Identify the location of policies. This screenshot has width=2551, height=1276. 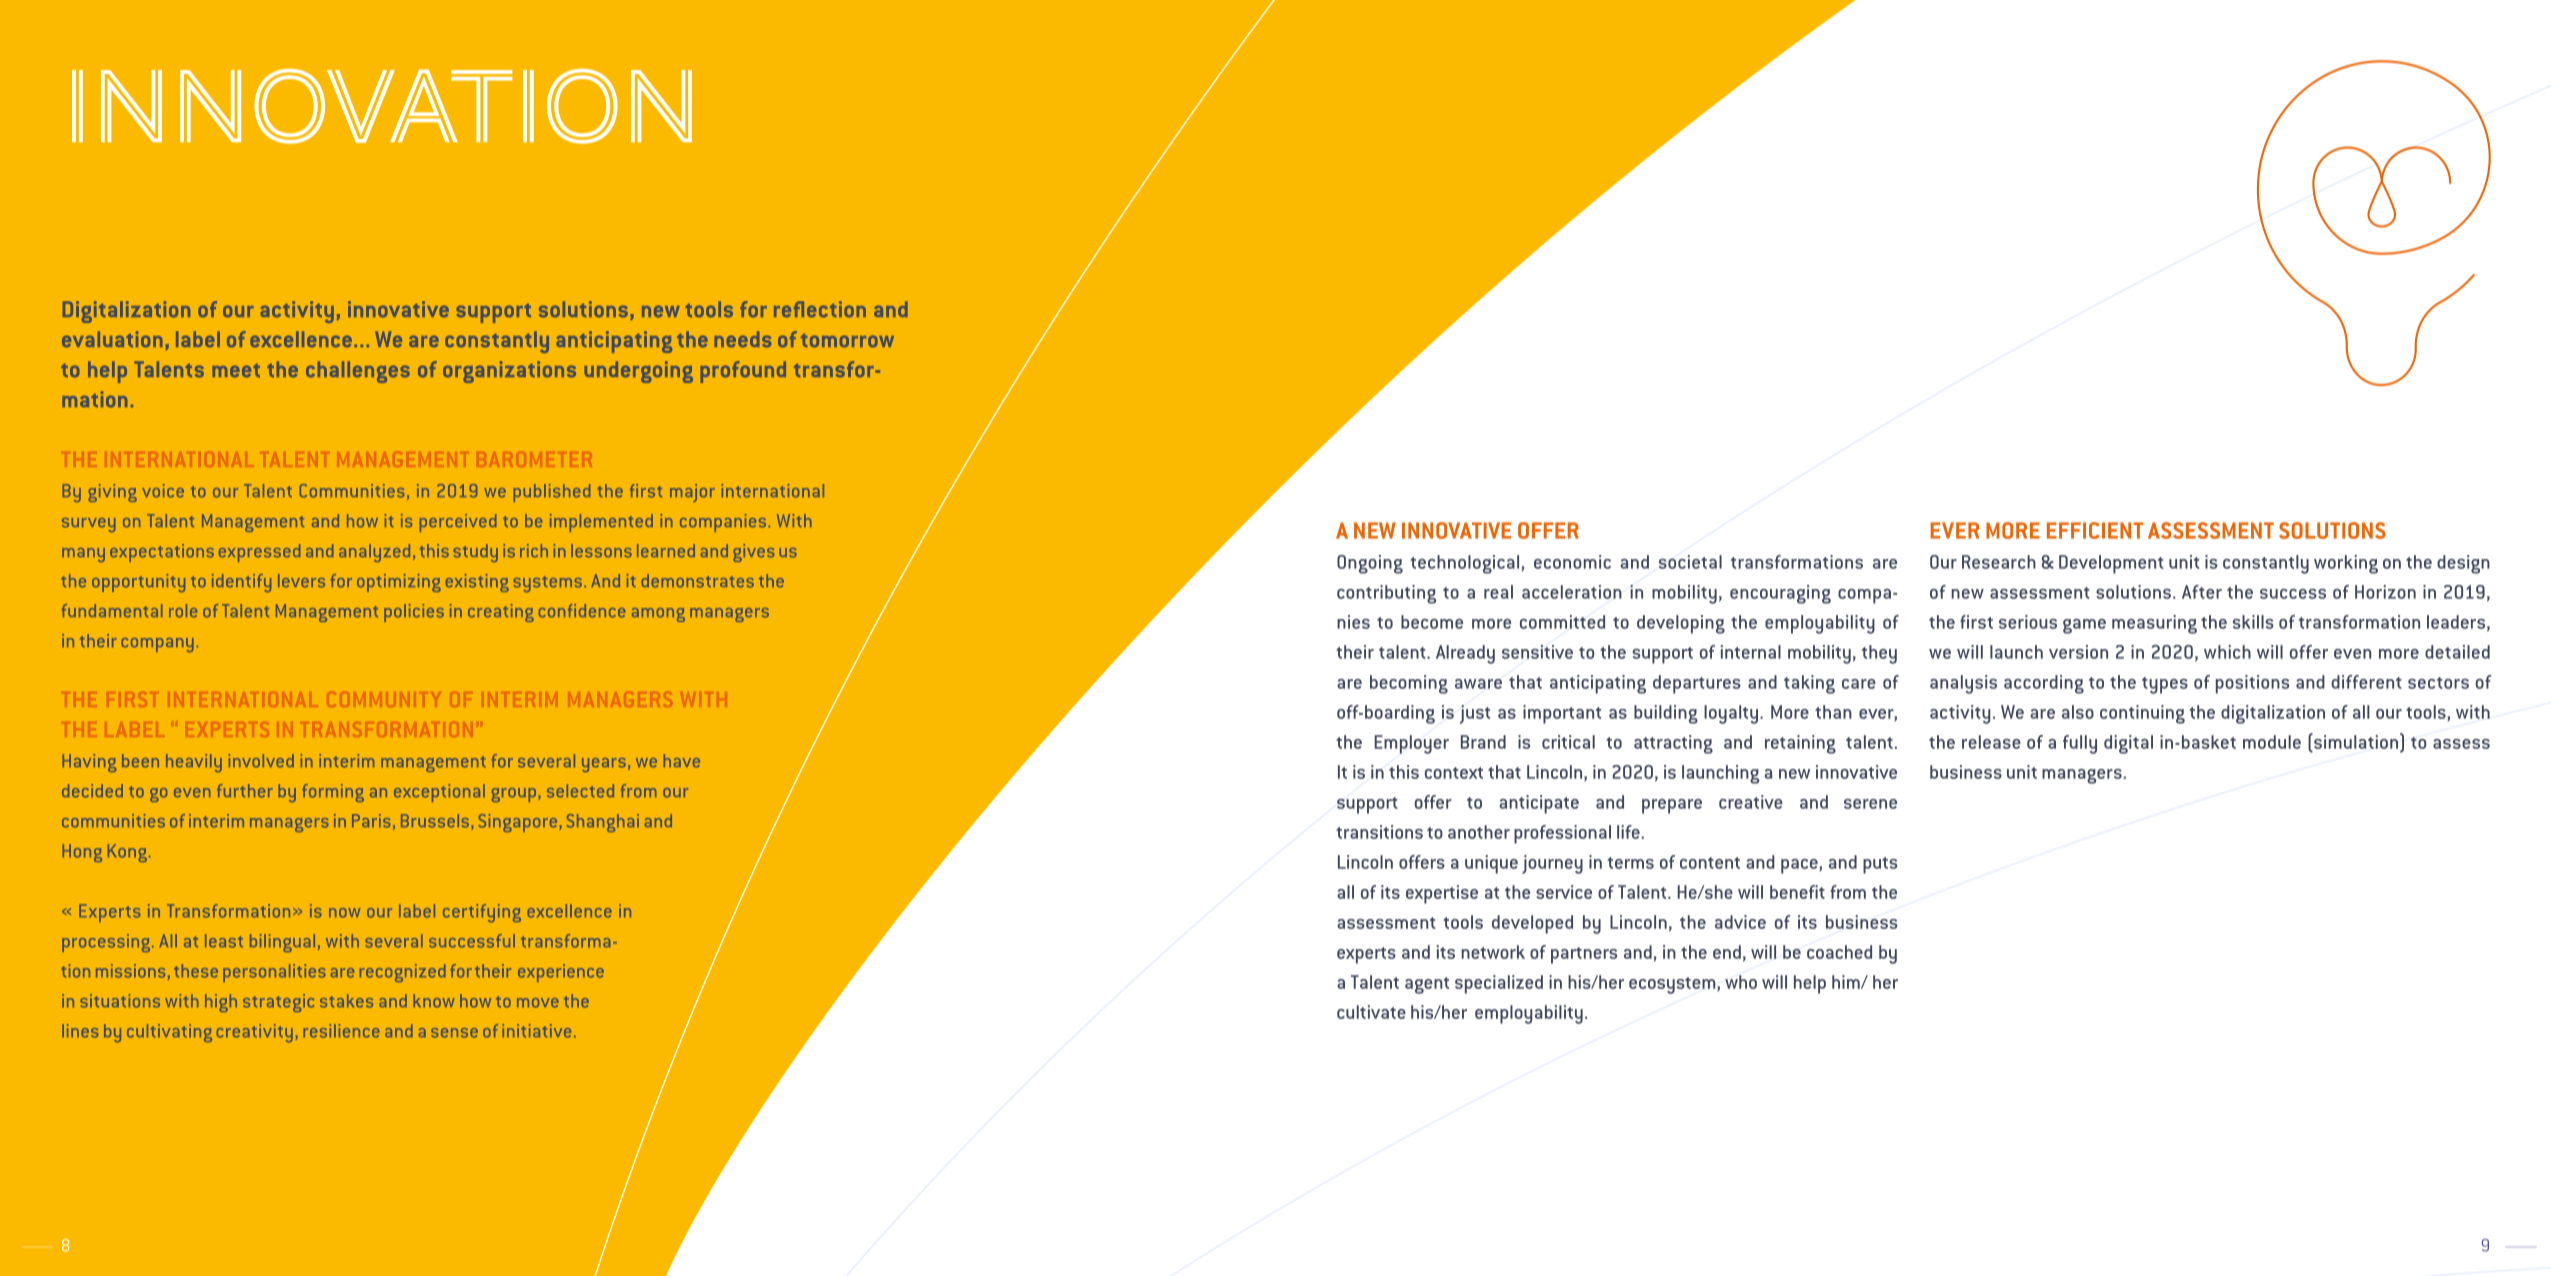
(414, 613).
